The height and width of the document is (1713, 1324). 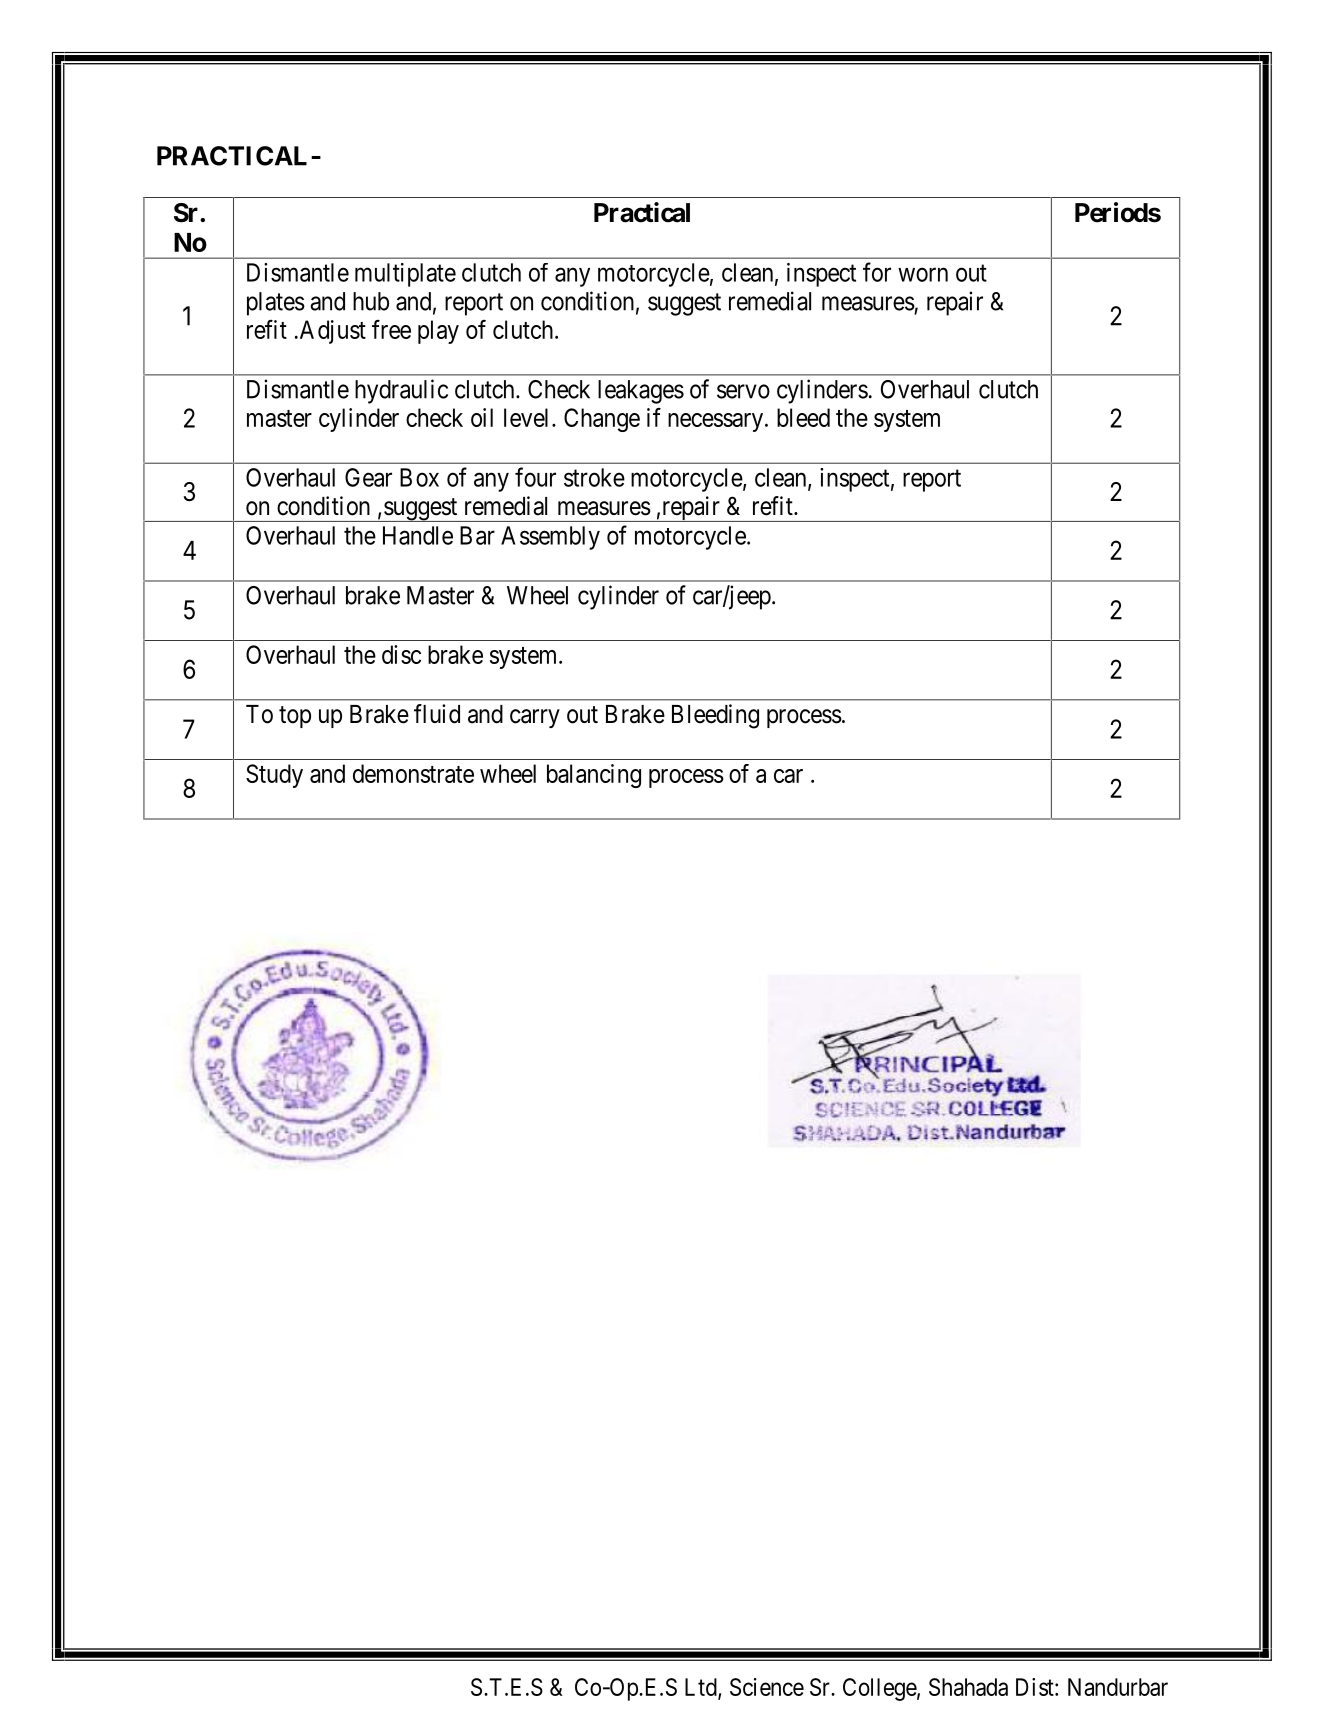 What do you see at coordinates (371, 301) in the document?
I see `hub` at bounding box center [371, 301].
